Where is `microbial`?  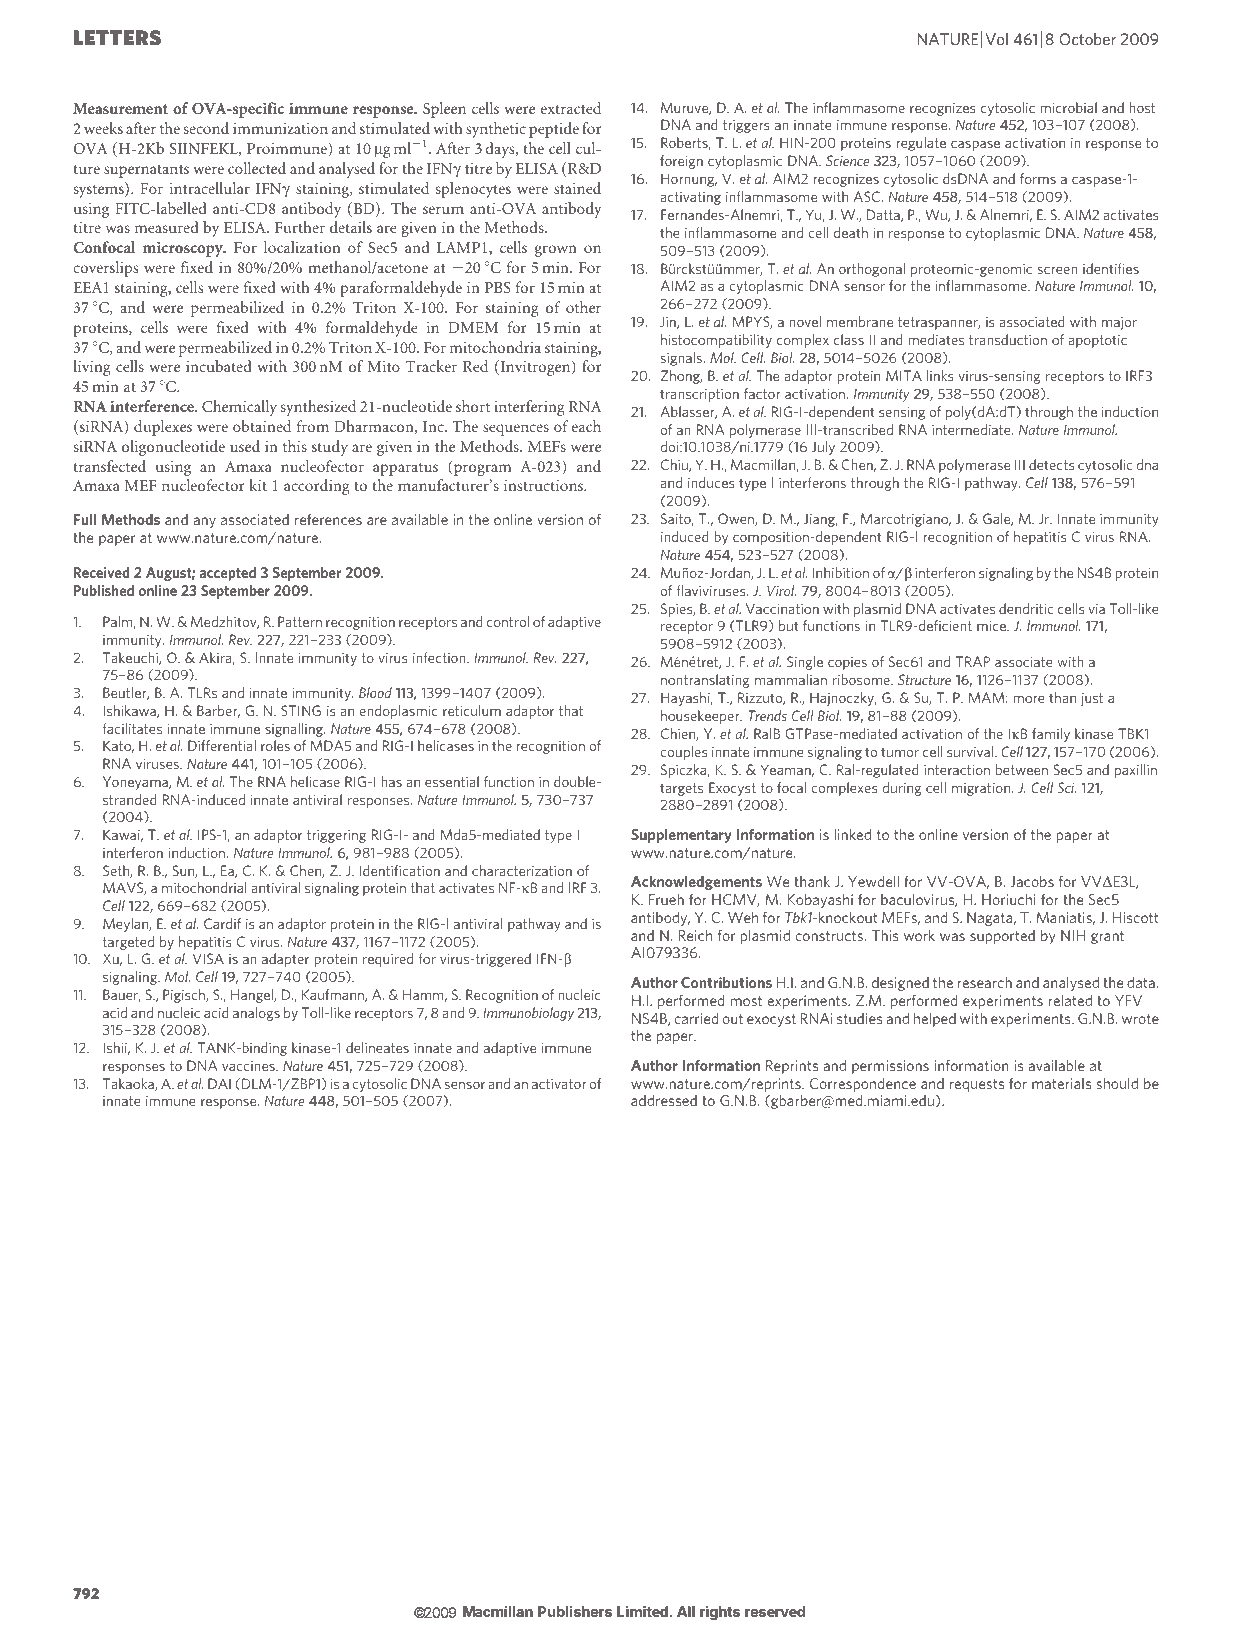
microbial is located at coordinates (1068, 107).
